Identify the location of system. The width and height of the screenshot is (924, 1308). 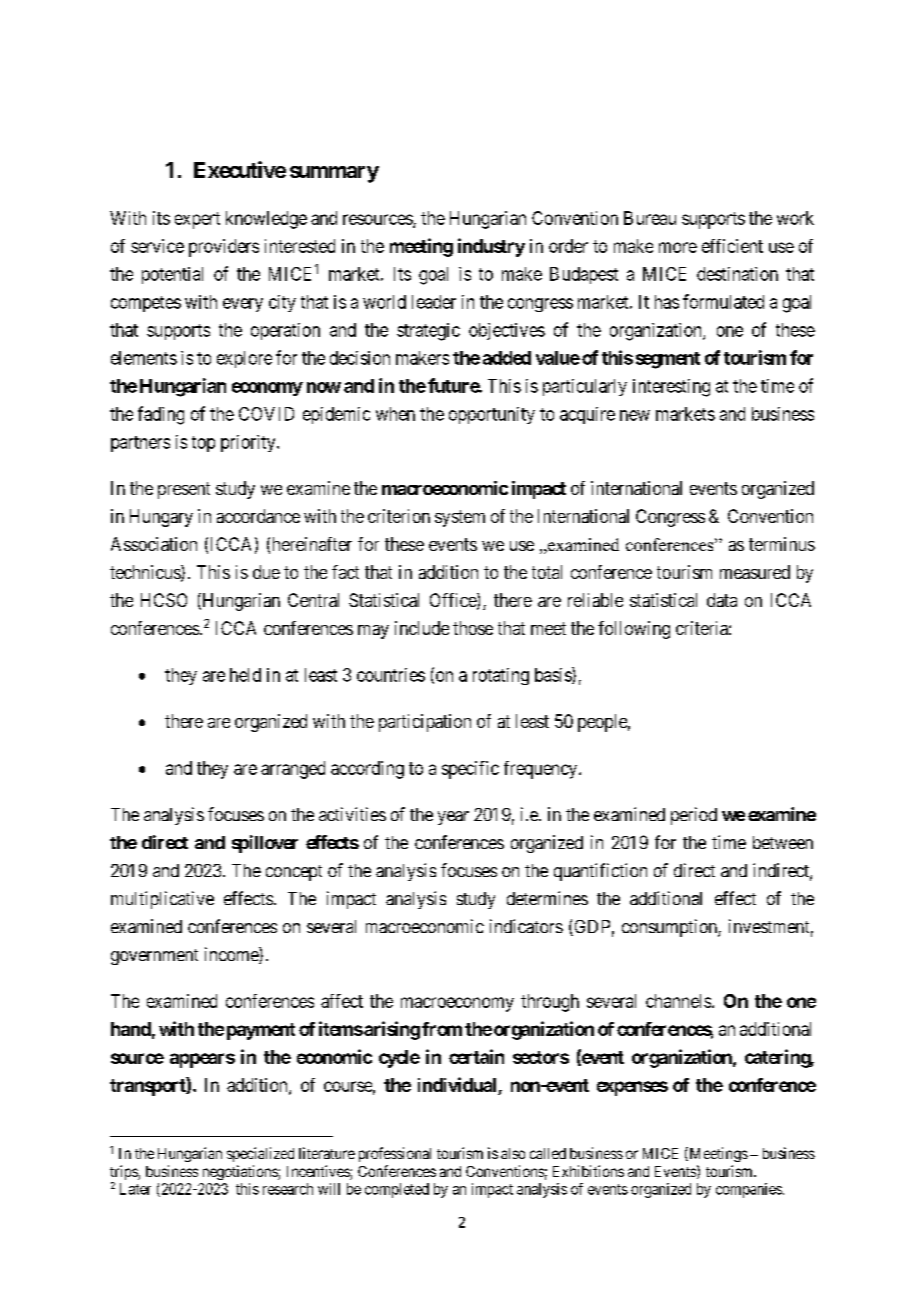
(460, 518).
